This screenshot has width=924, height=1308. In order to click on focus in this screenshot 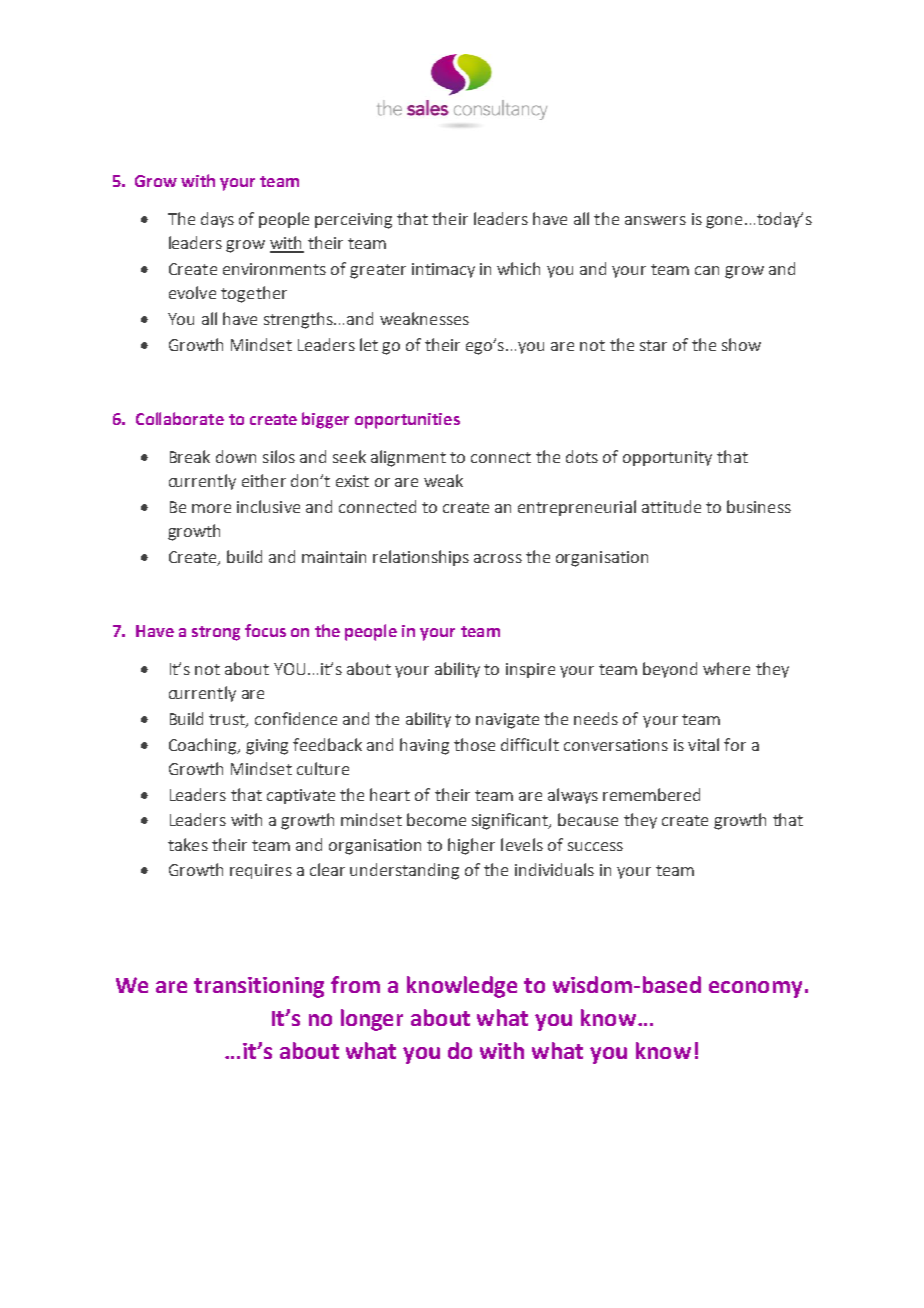, I will do `click(265, 630)`.
